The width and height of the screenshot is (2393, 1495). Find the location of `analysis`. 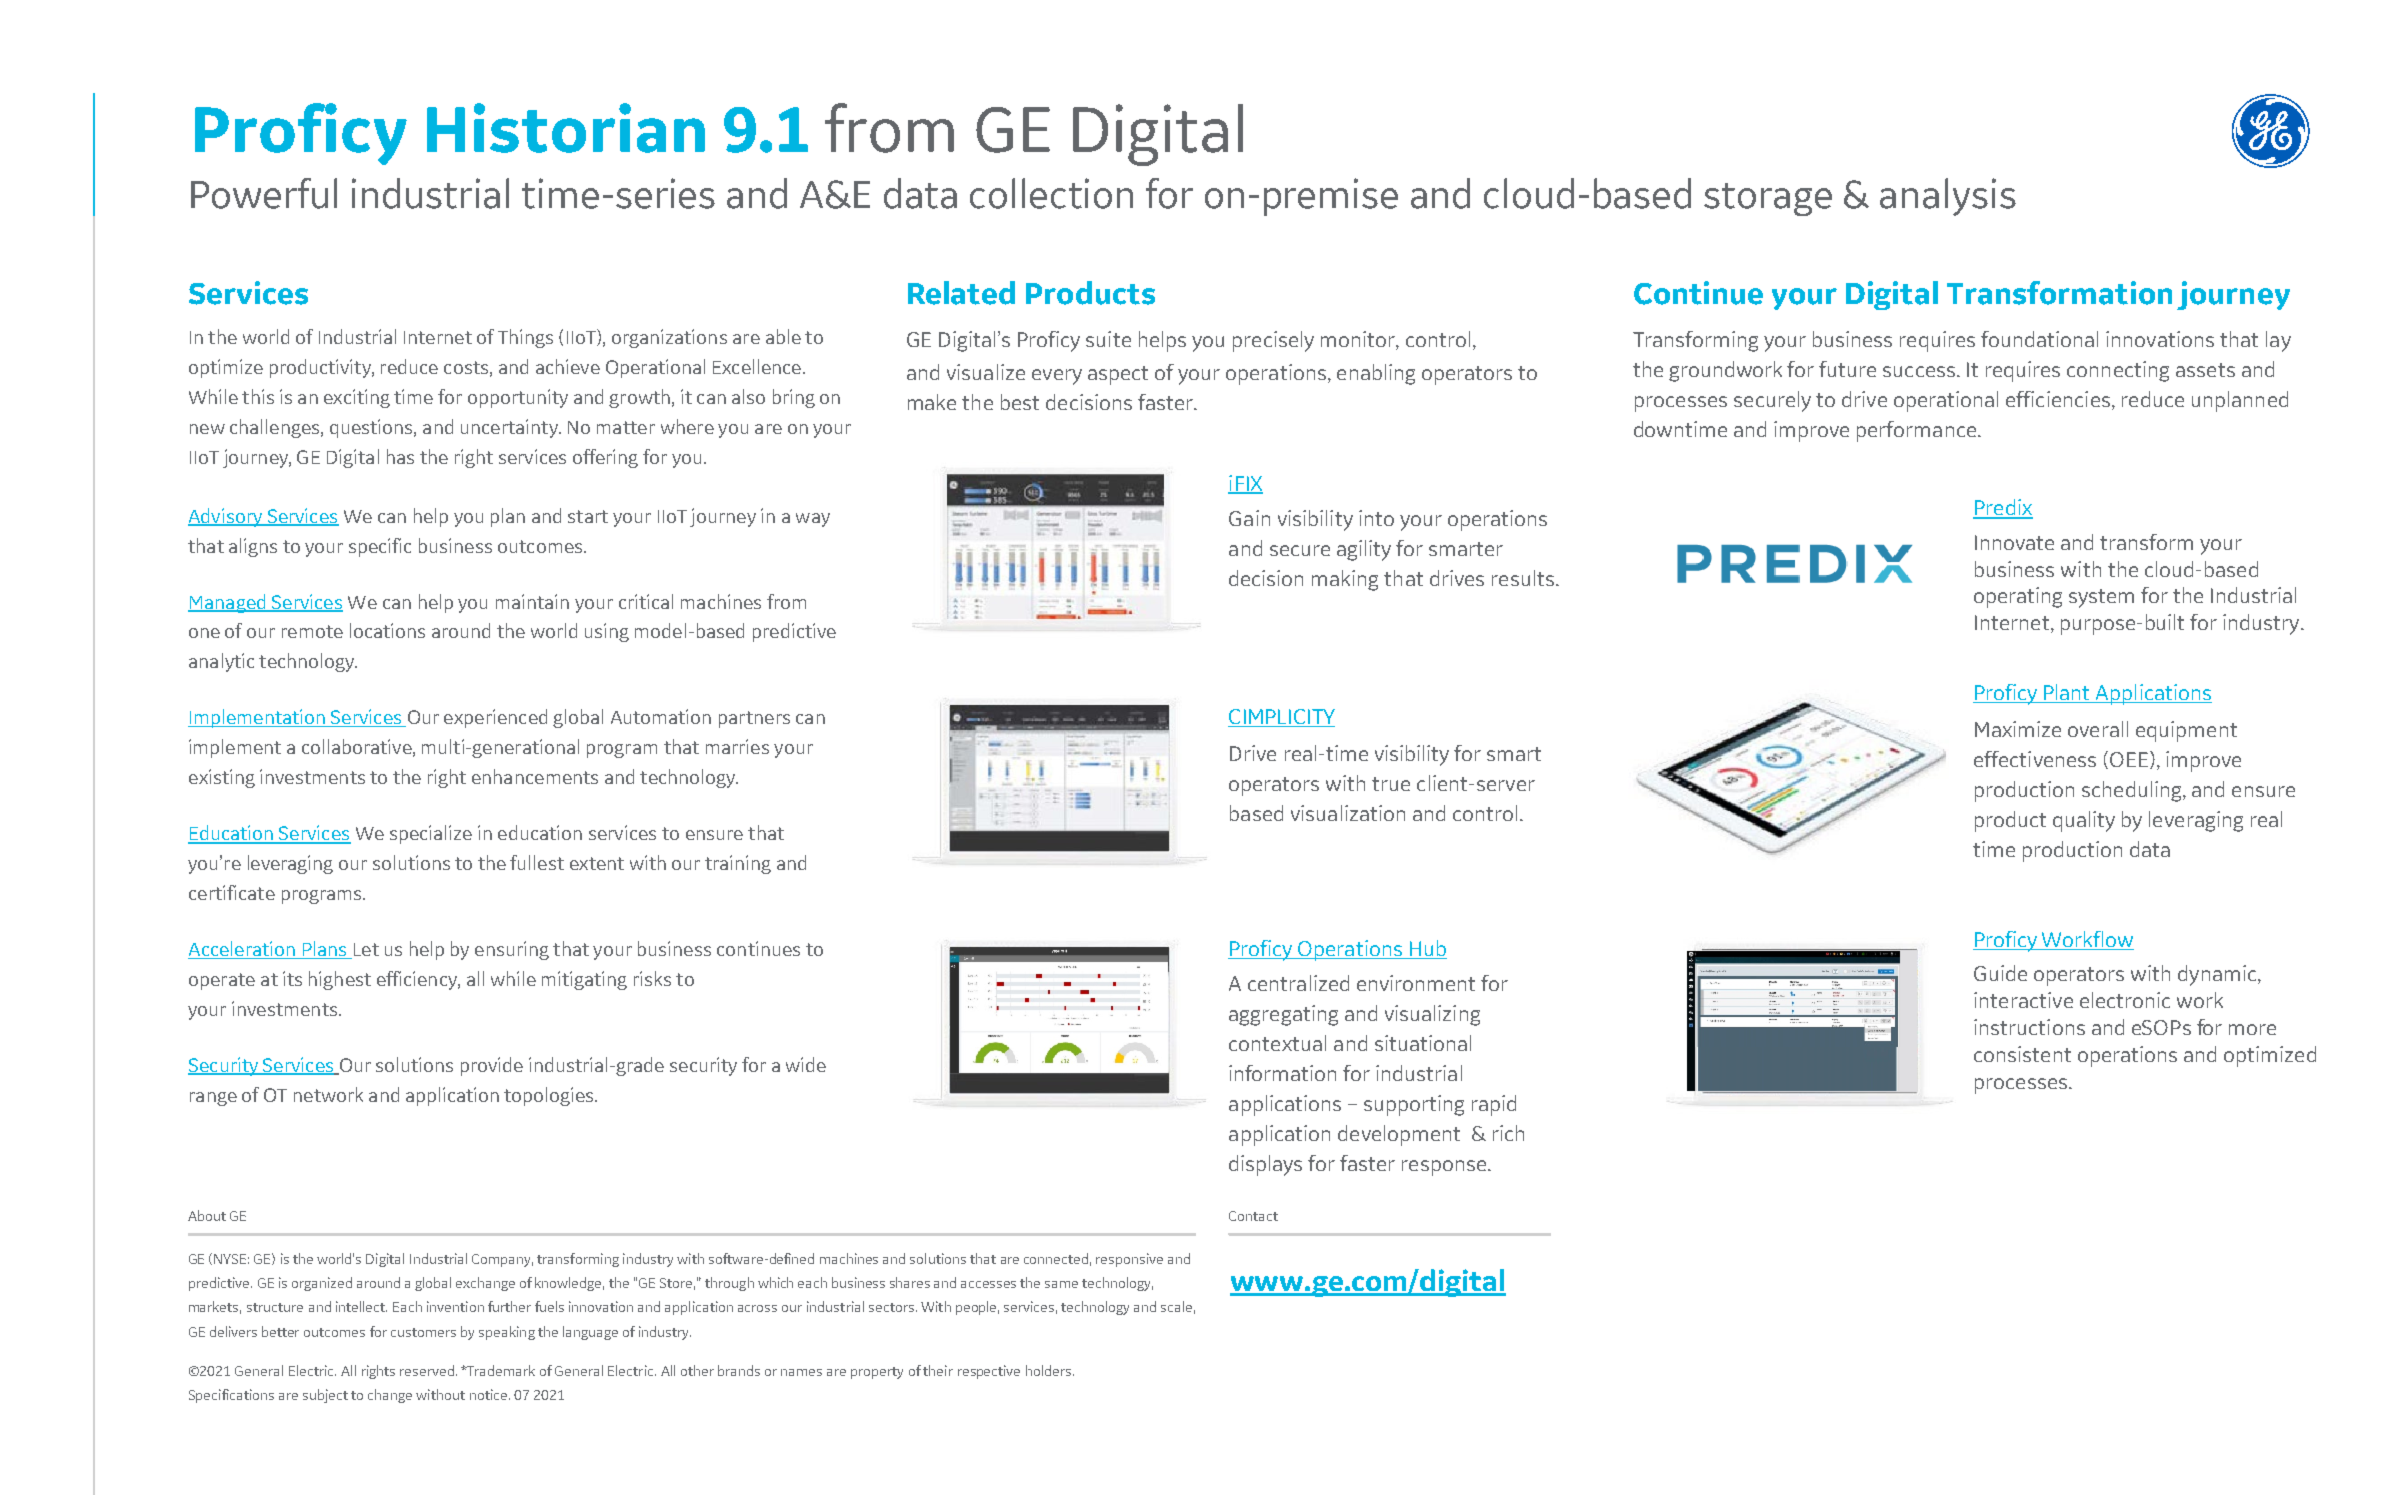

analysis is located at coordinates (1948, 197).
